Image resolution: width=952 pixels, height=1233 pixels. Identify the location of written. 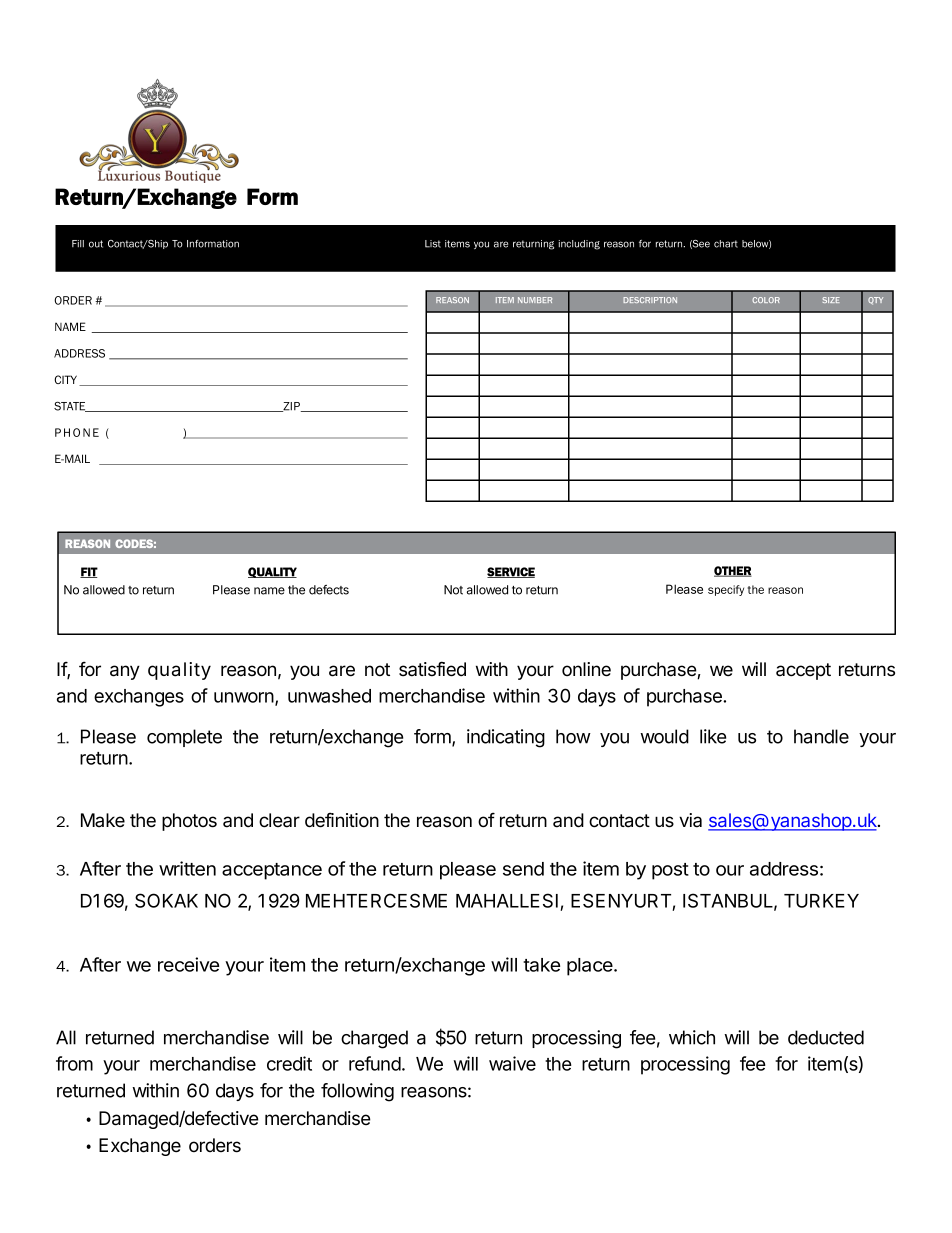
(187, 868).
